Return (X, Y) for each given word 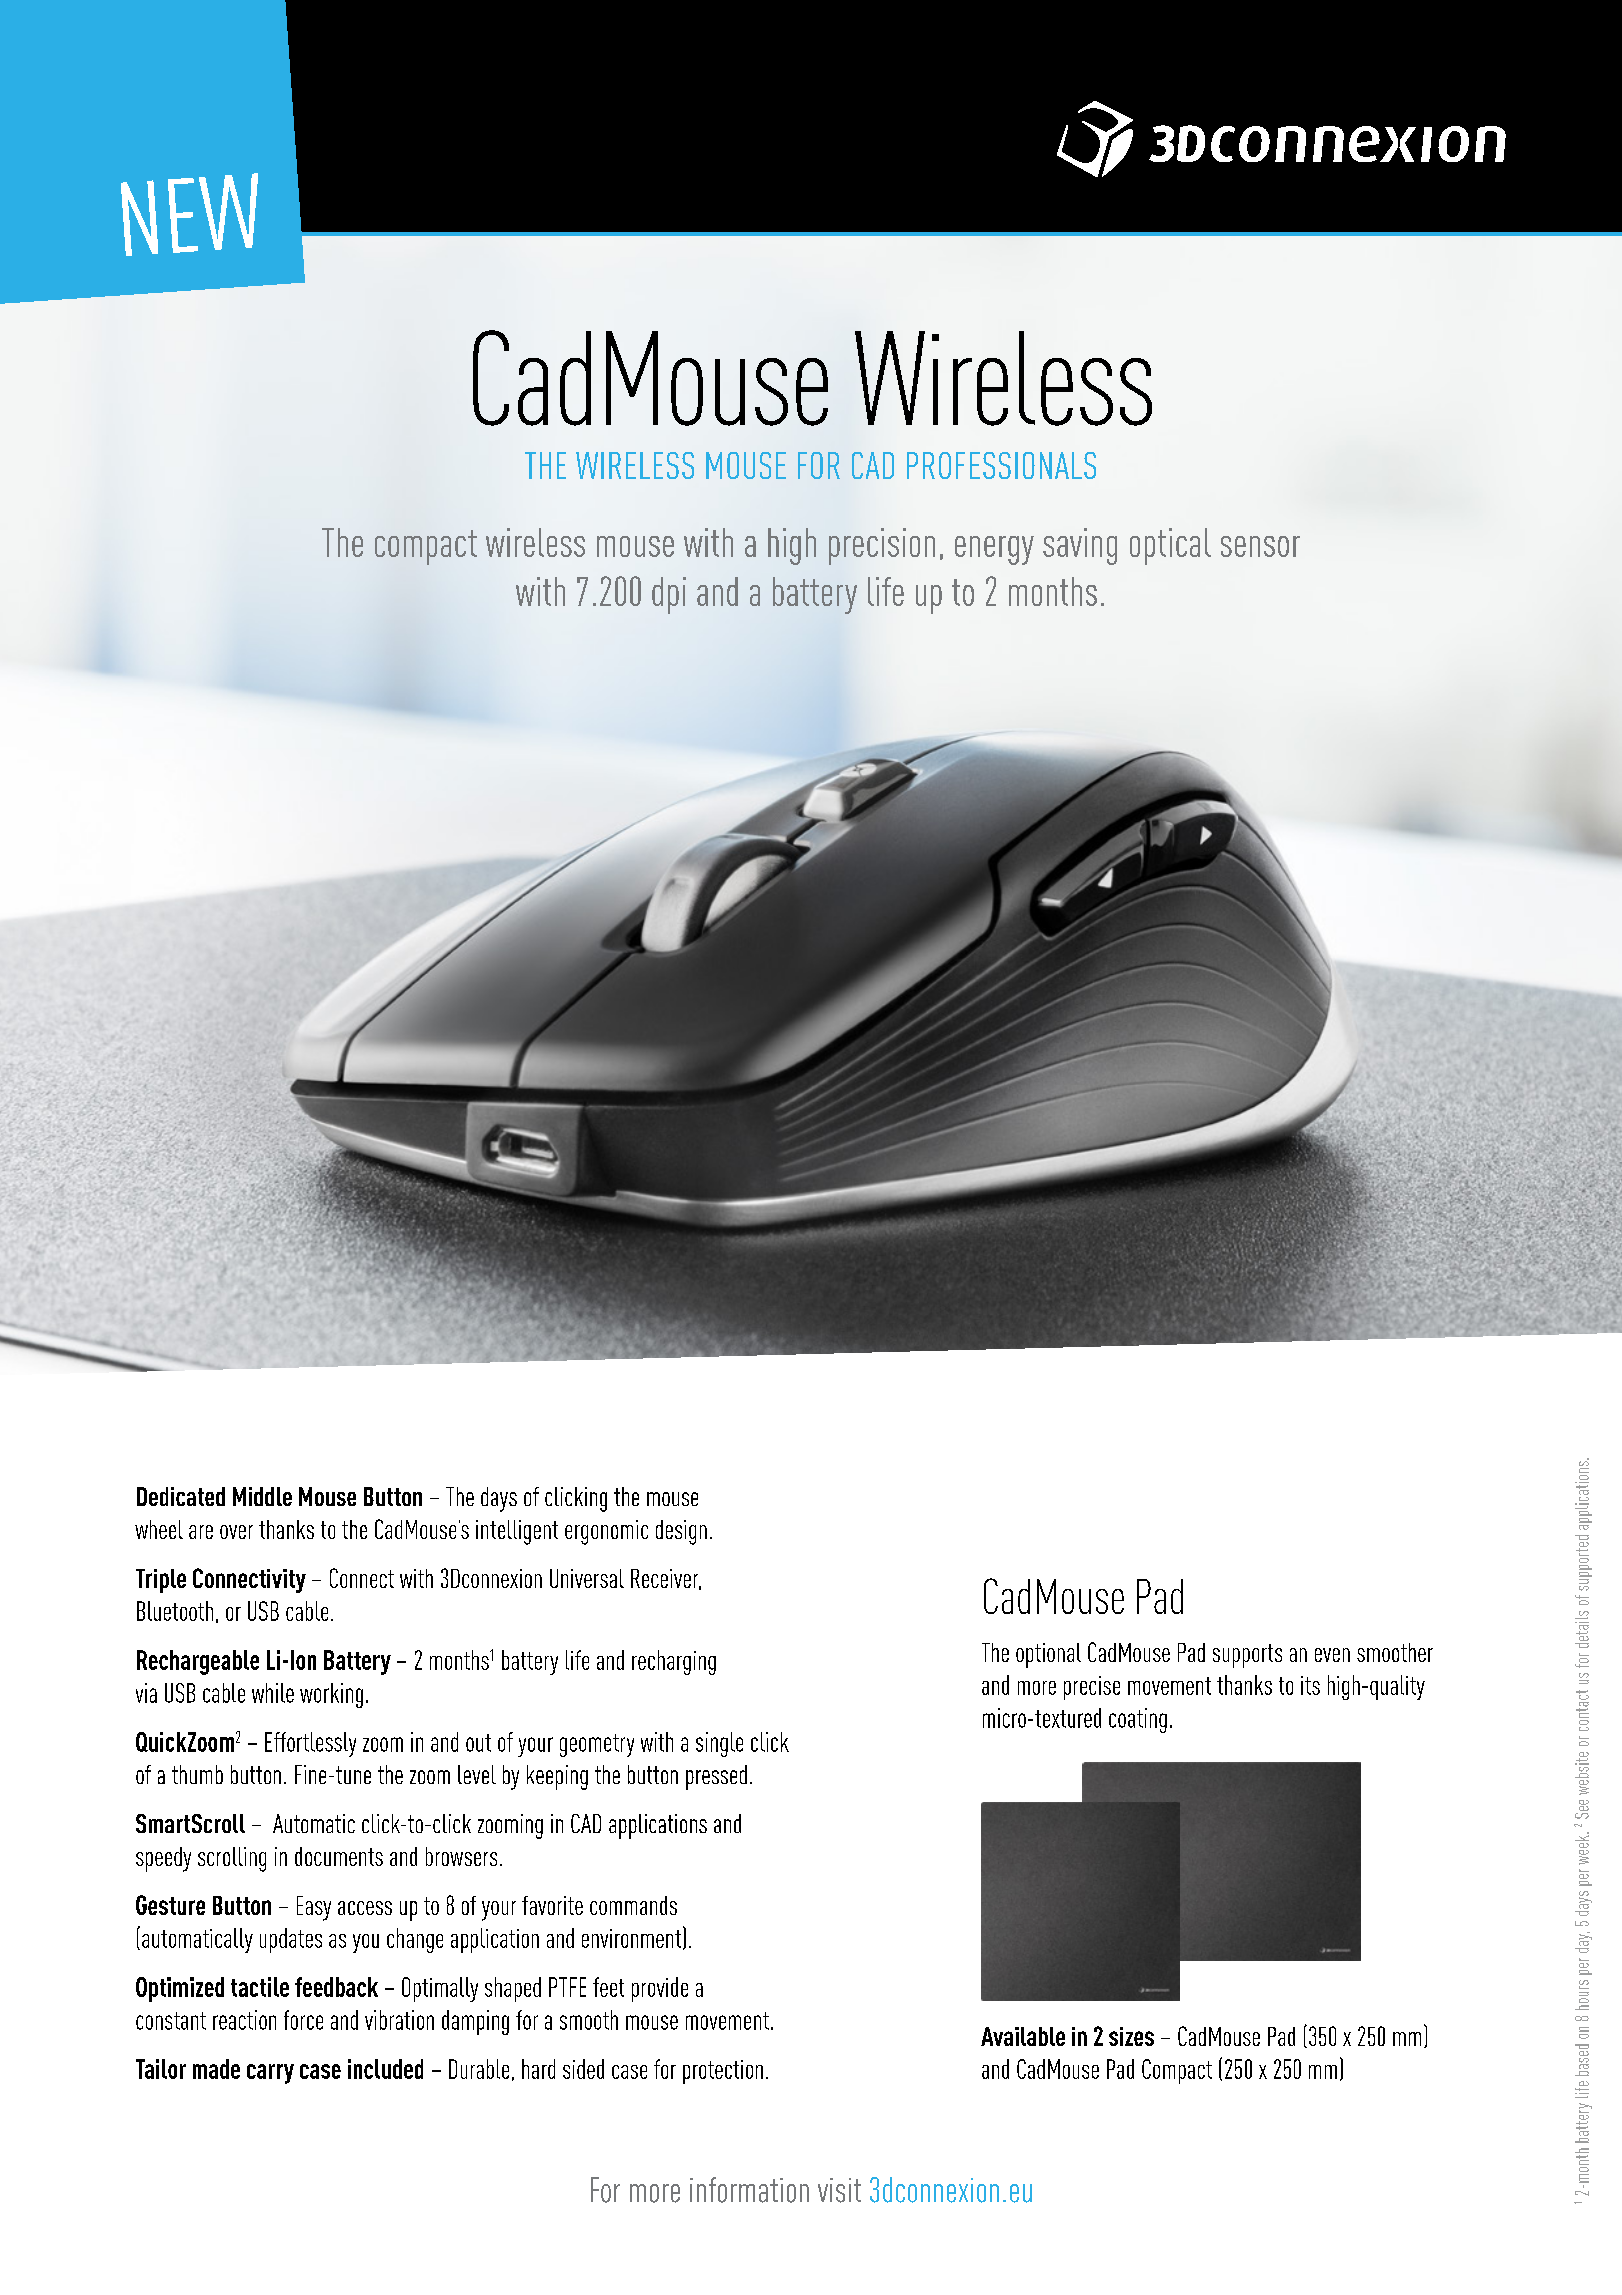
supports (1247, 1656)
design (681, 1532)
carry (270, 2074)
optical (1170, 546)
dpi (669, 595)
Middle (262, 1496)
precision (882, 546)
